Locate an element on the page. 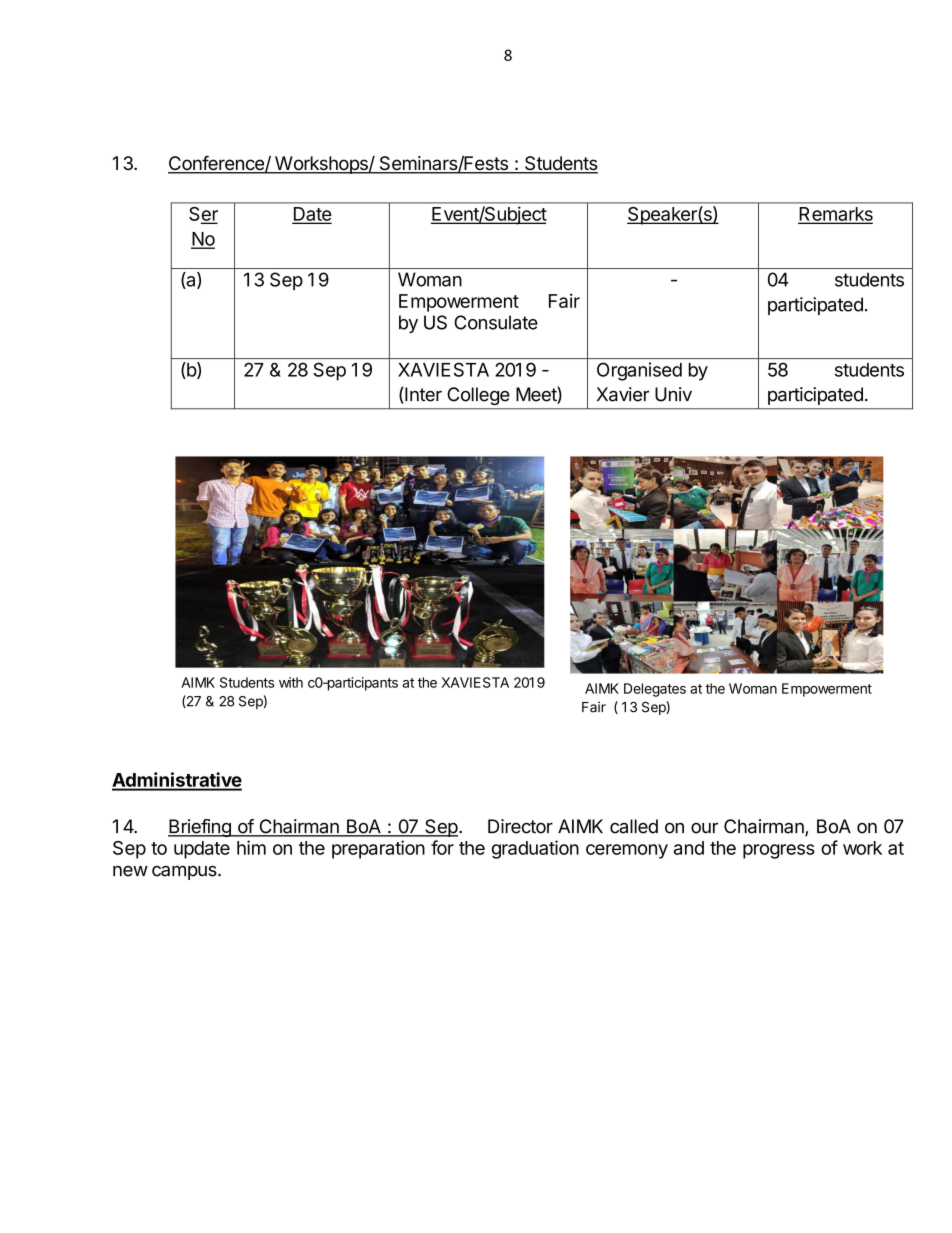 The width and height of the document is (952, 1233). Xavier is located at coordinates (623, 394).
